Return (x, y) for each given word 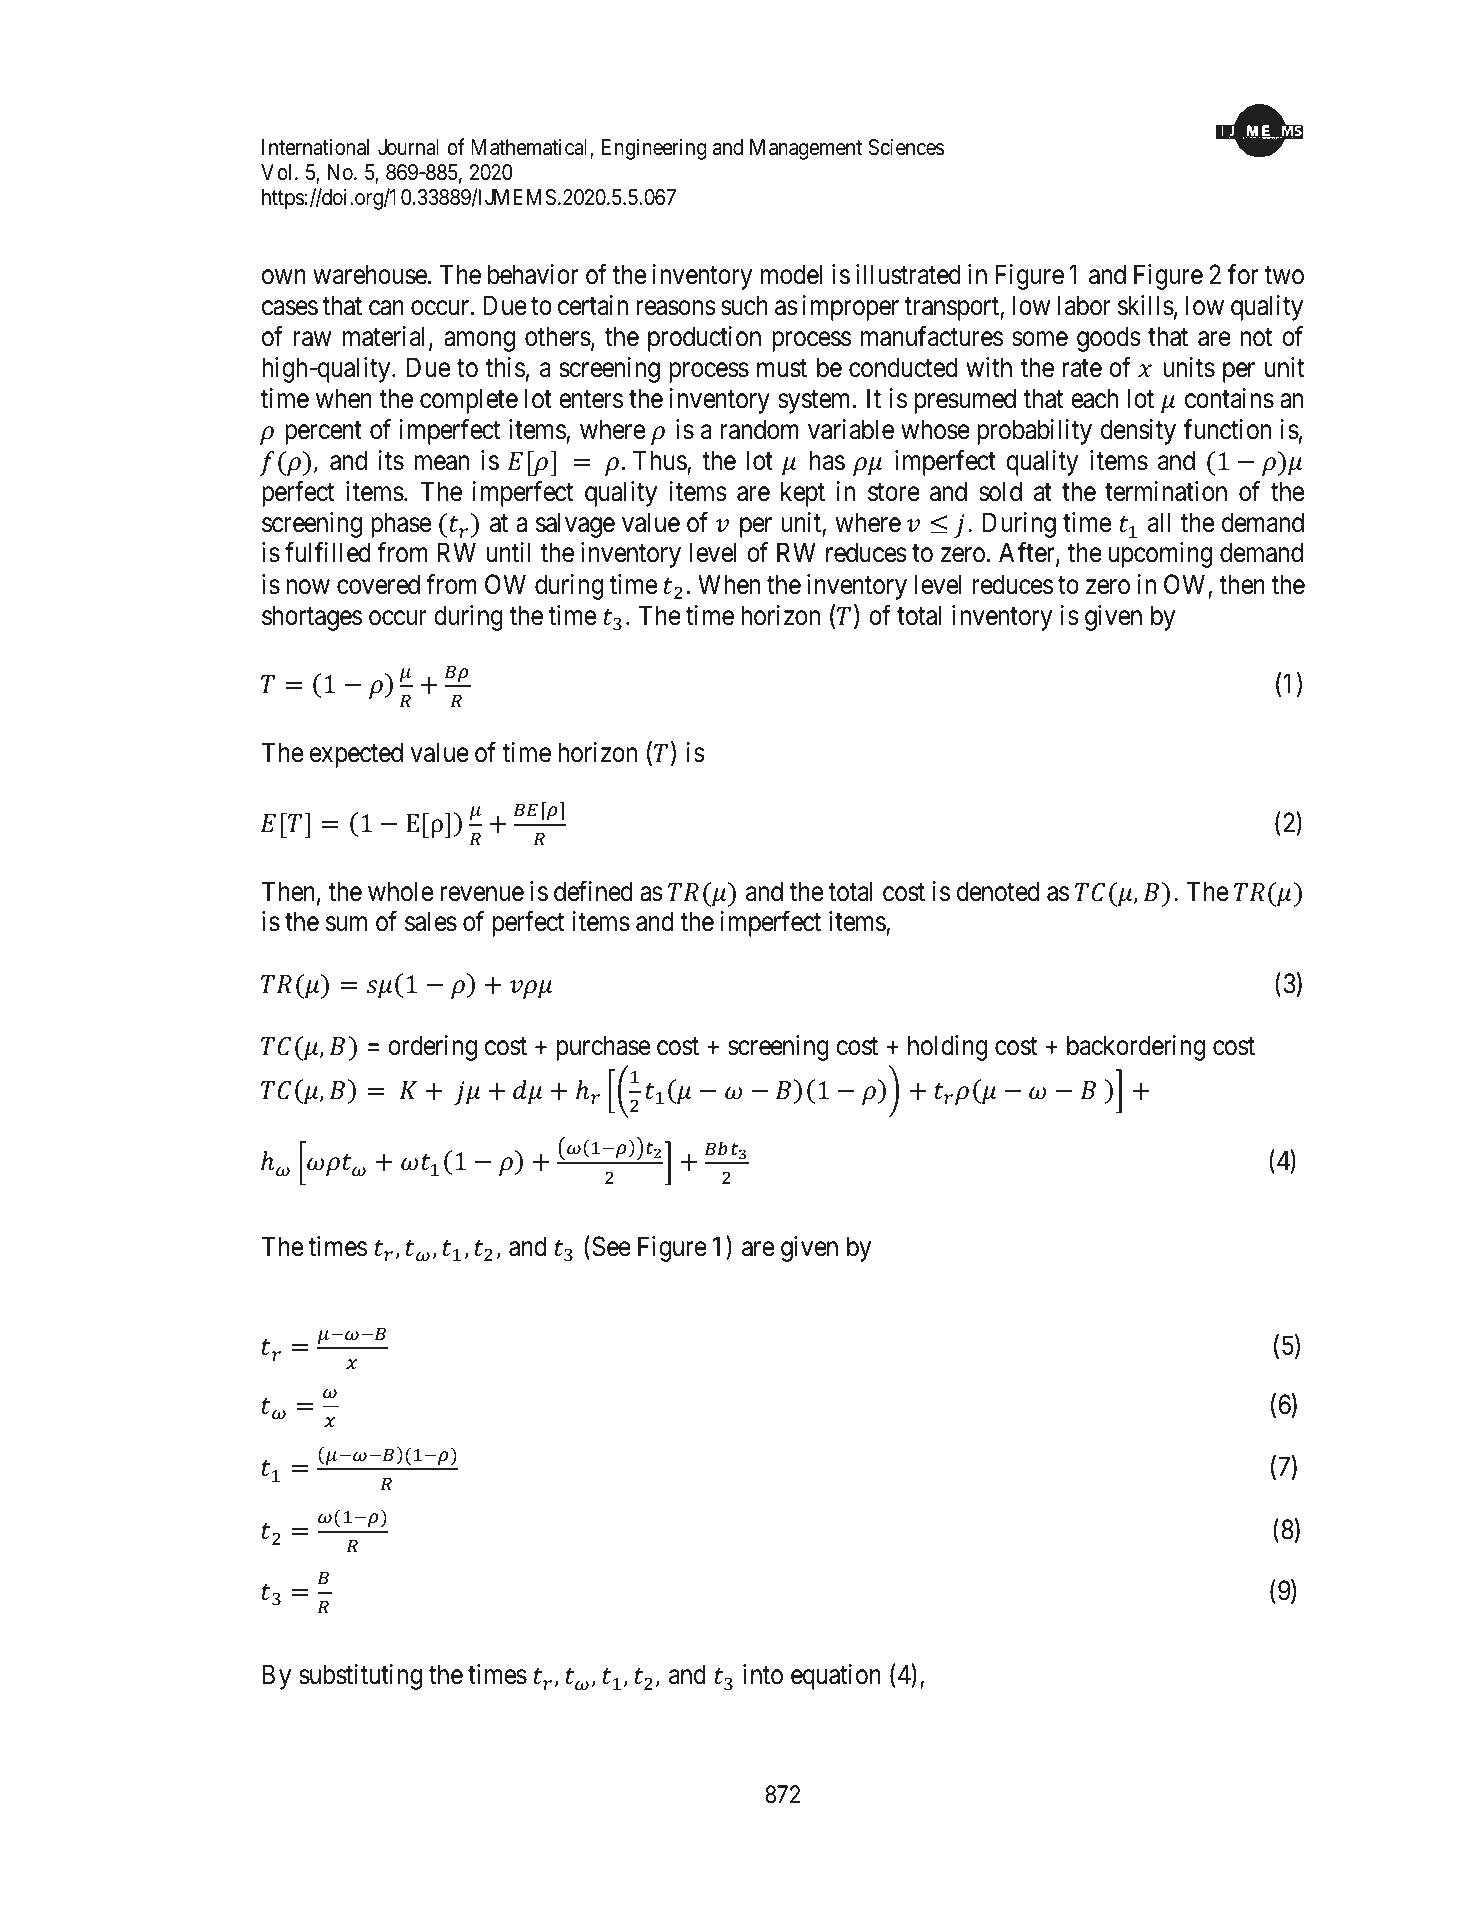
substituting (360, 1677)
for (1243, 274)
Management (806, 149)
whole (400, 891)
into (763, 1674)
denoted (998, 891)
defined (593, 891)
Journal (408, 147)
